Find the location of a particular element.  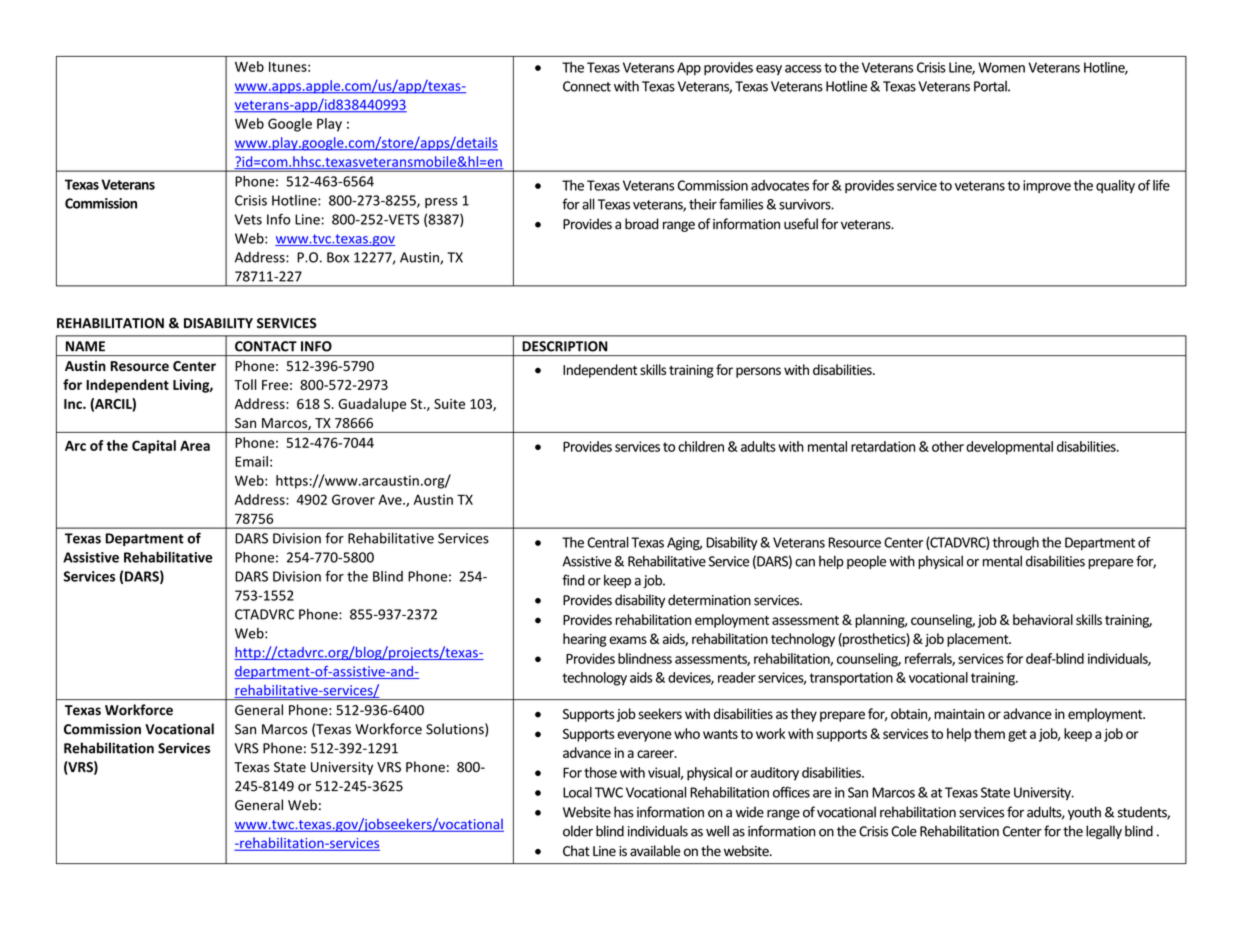

Area is located at coordinates (195, 446).
